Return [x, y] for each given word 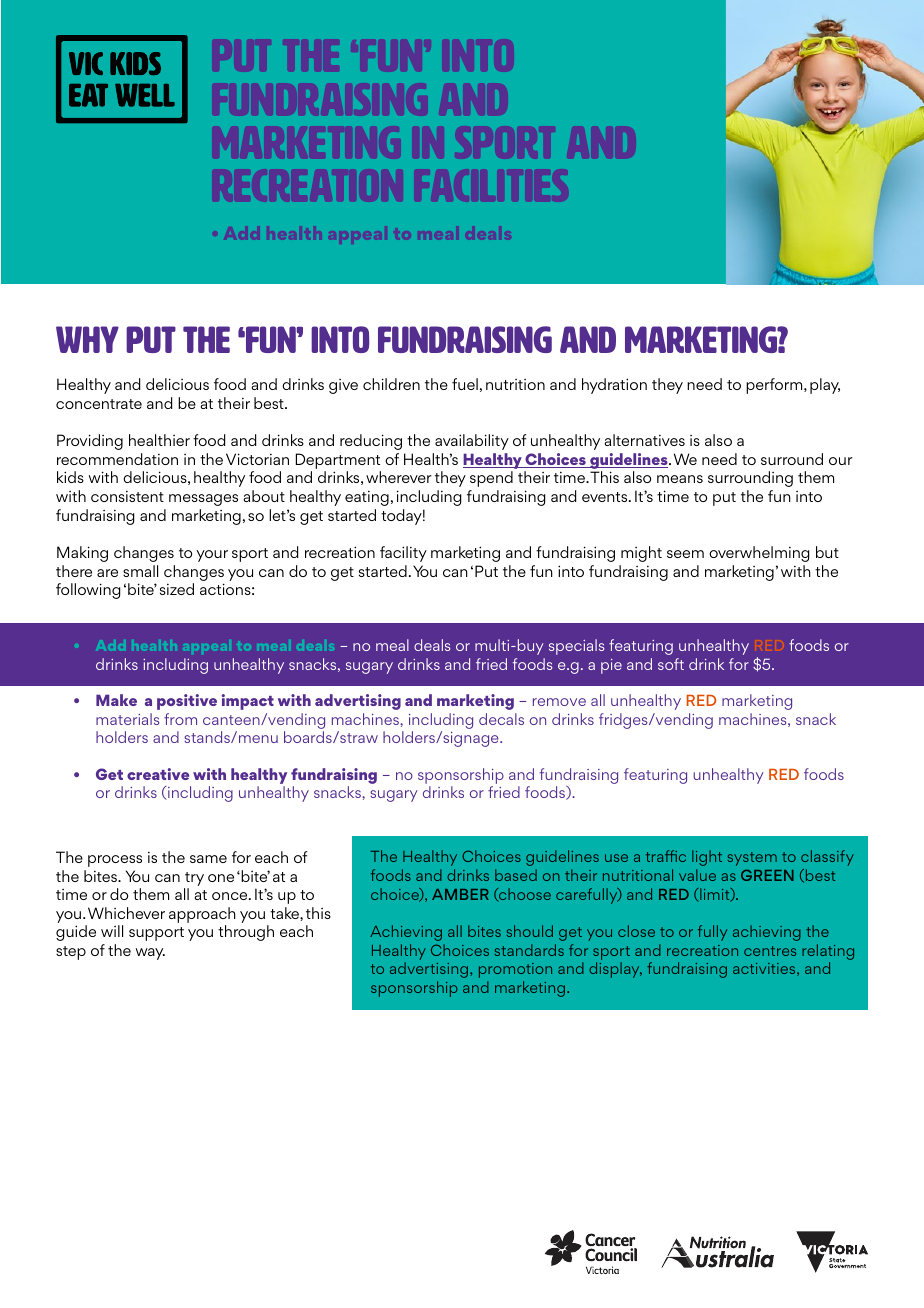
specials [576, 647]
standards [529, 950]
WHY [87, 339]
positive [187, 702]
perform [775, 386]
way [150, 954]
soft [671, 664]
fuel [465, 384]
